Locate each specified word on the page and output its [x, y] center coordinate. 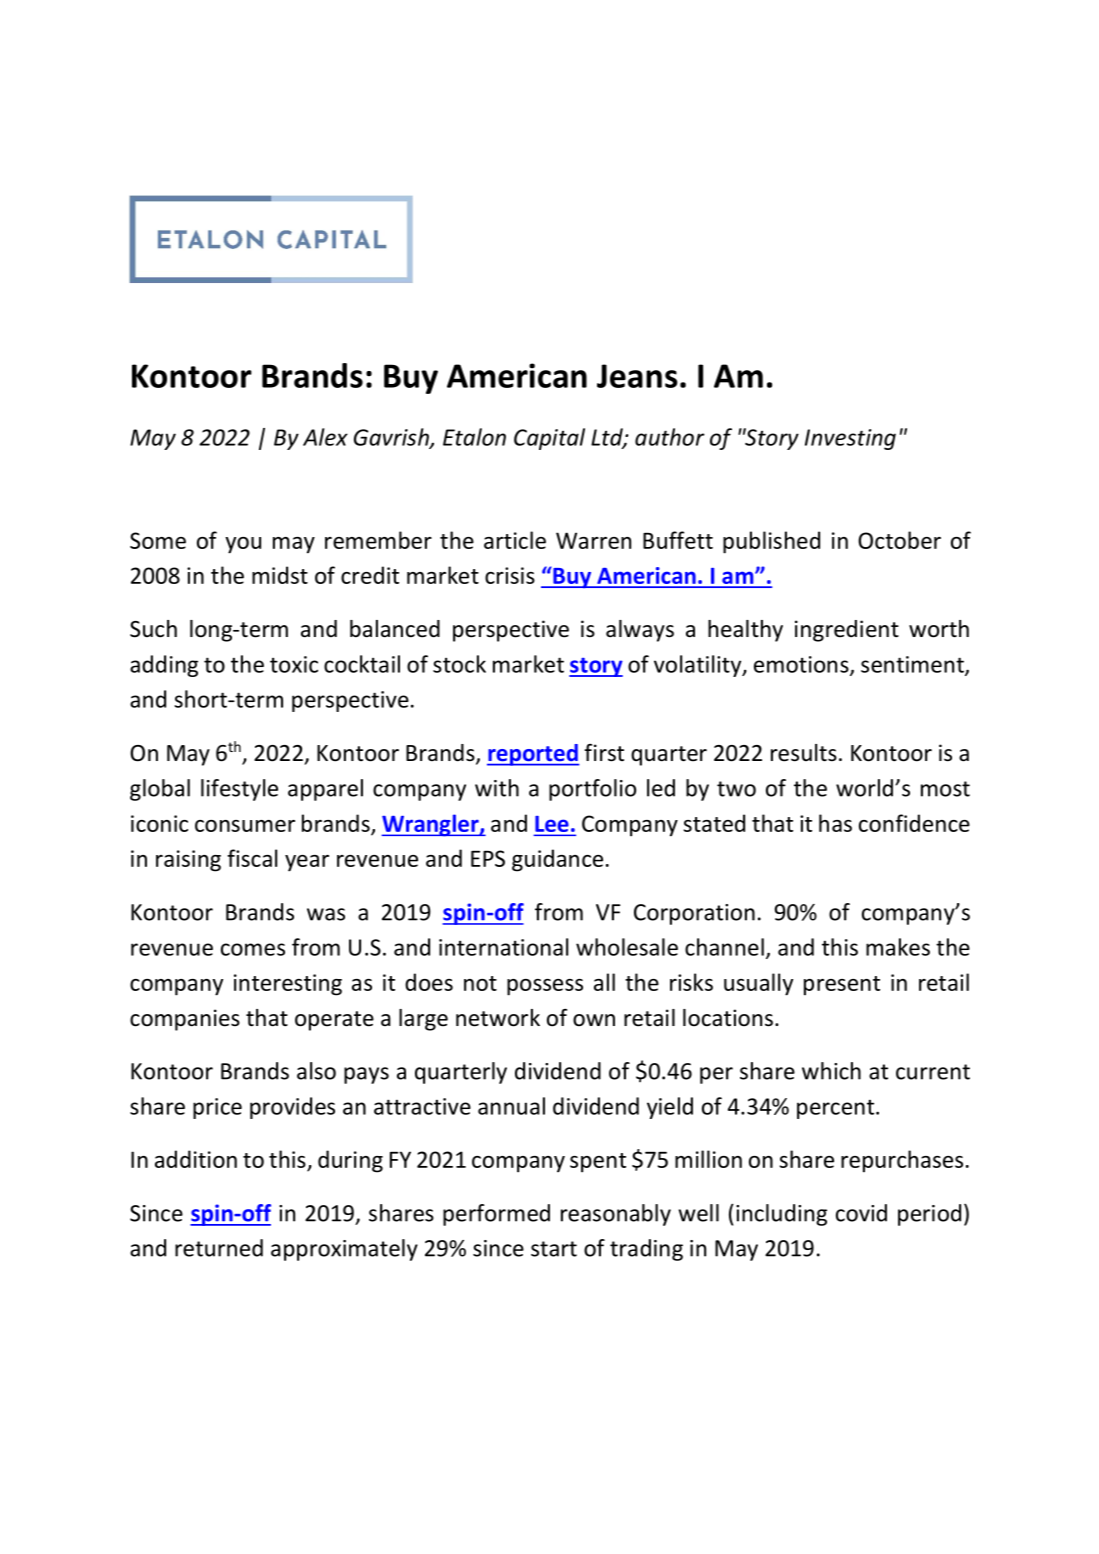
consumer [245, 826]
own [594, 1020]
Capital [549, 439]
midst [280, 575]
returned [219, 1248]
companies [185, 1020]
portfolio [592, 790]
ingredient [847, 631]
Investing [850, 439]
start [554, 1249]
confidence [914, 823]
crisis [510, 575]
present [842, 986]
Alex [325, 437]
